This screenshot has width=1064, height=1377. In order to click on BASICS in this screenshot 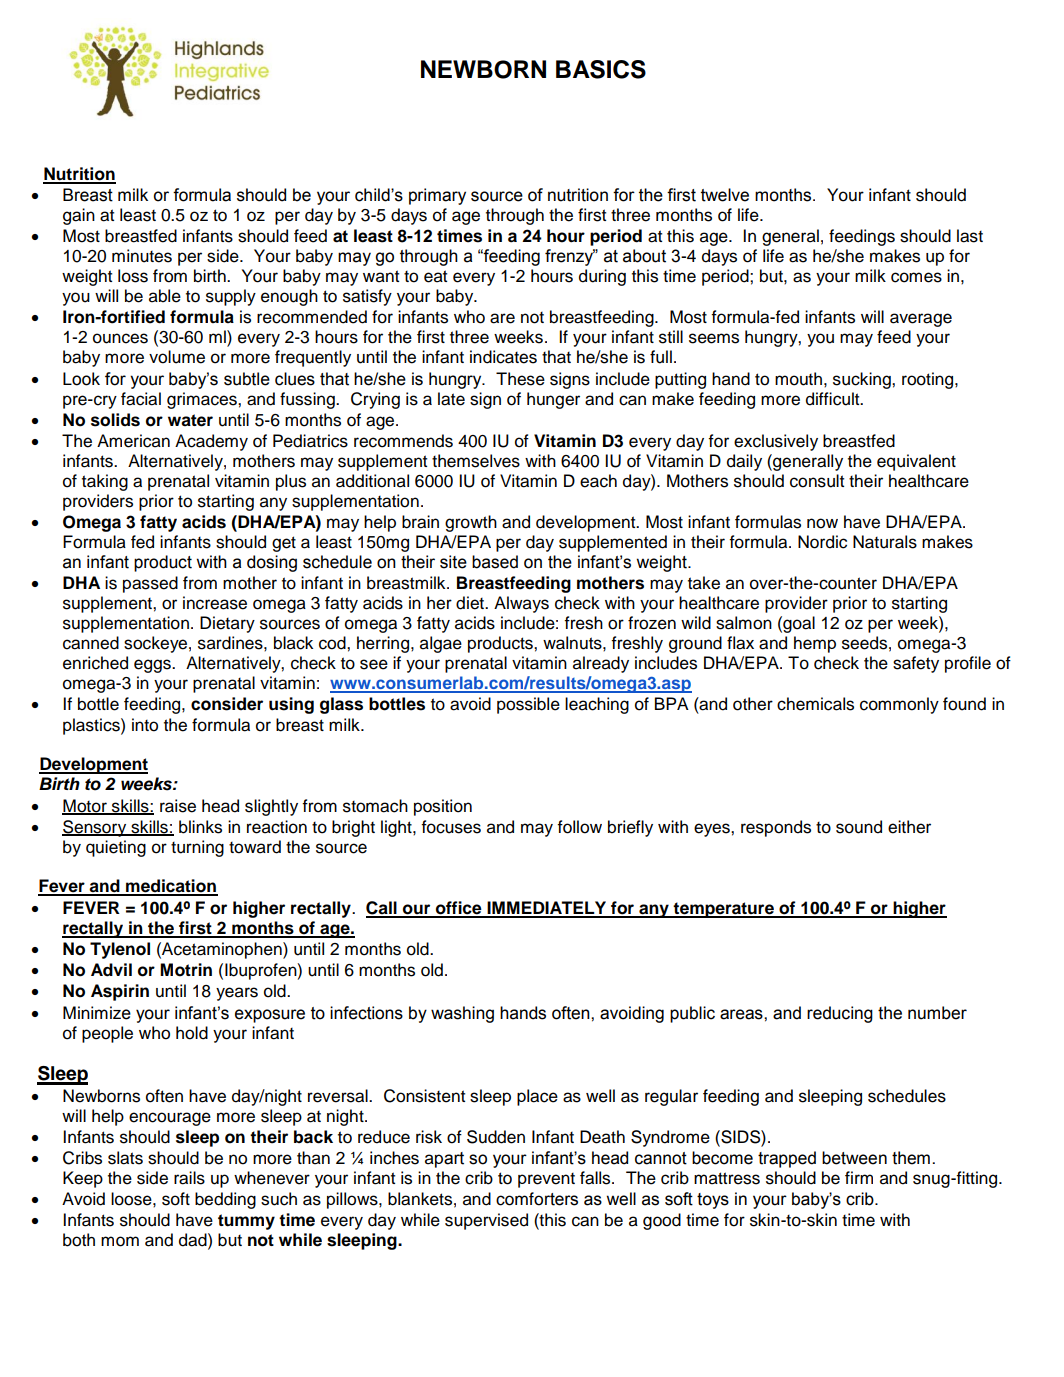, I will do `click(601, 69)`.
